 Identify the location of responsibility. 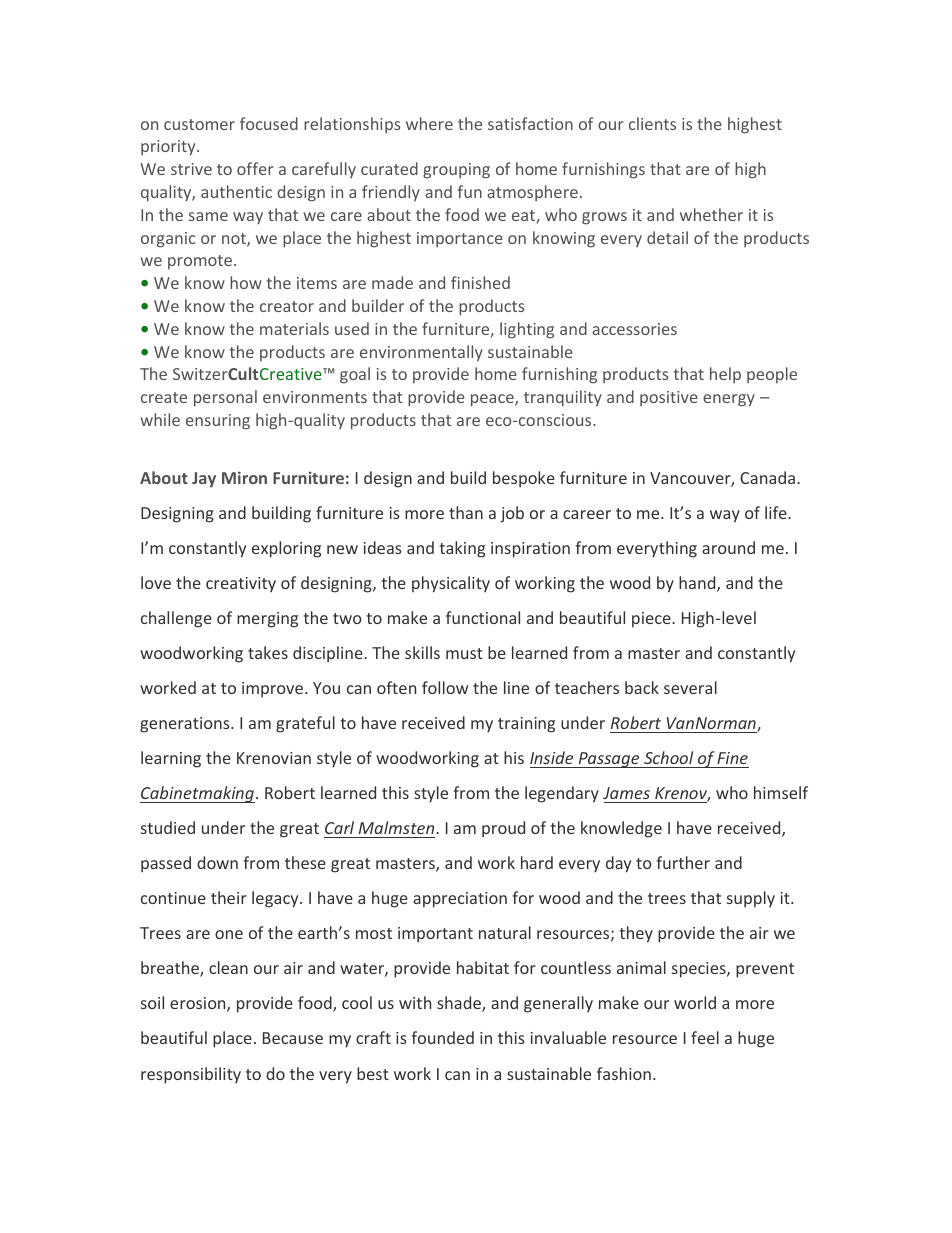
(191, 1075).
